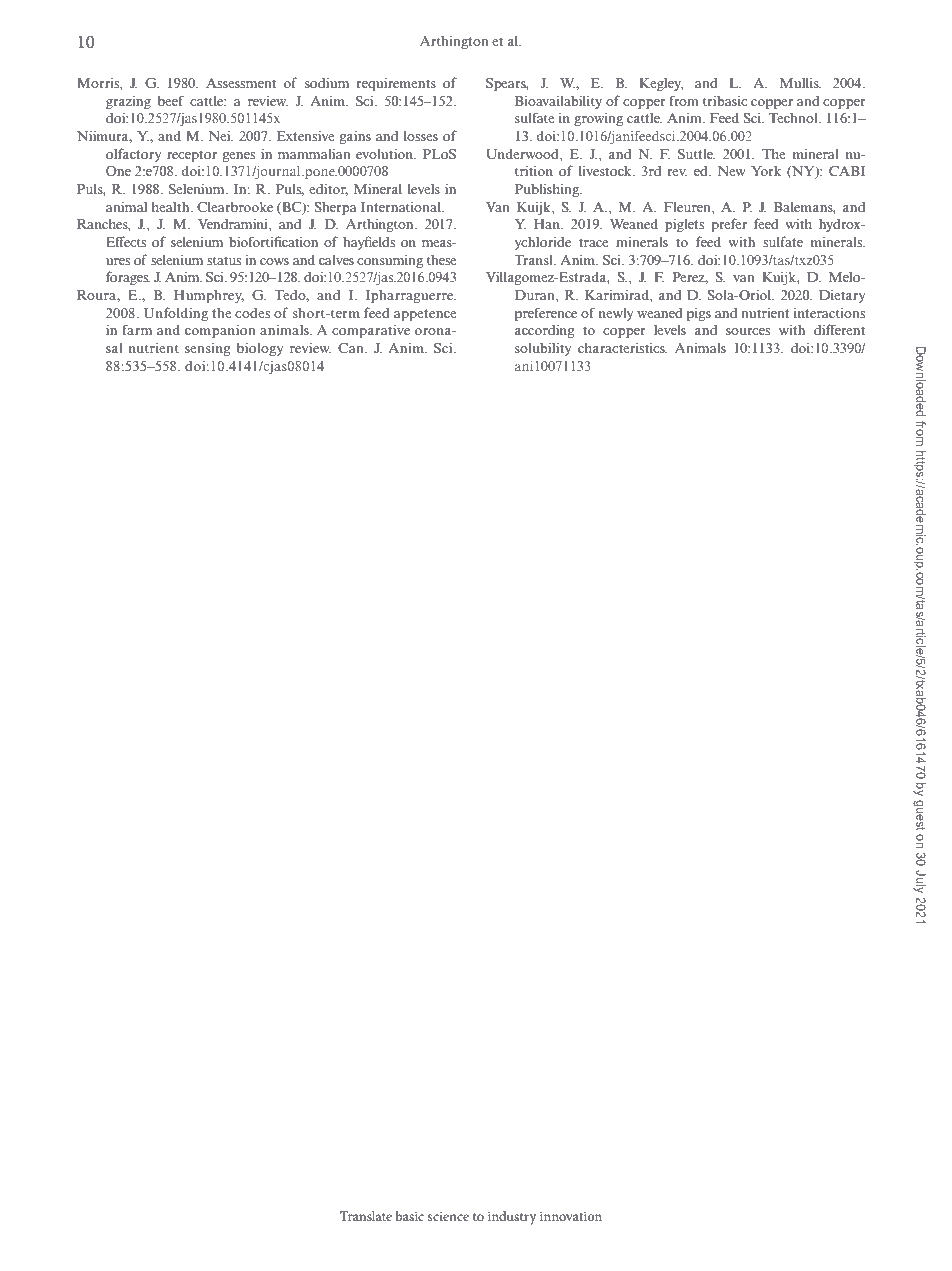 The height and width of the screenshot is (1271, 952). What do you see at coordinates (622, 347) in the screenshot?
I see `characteristics` at bounding box center [622, 347].
